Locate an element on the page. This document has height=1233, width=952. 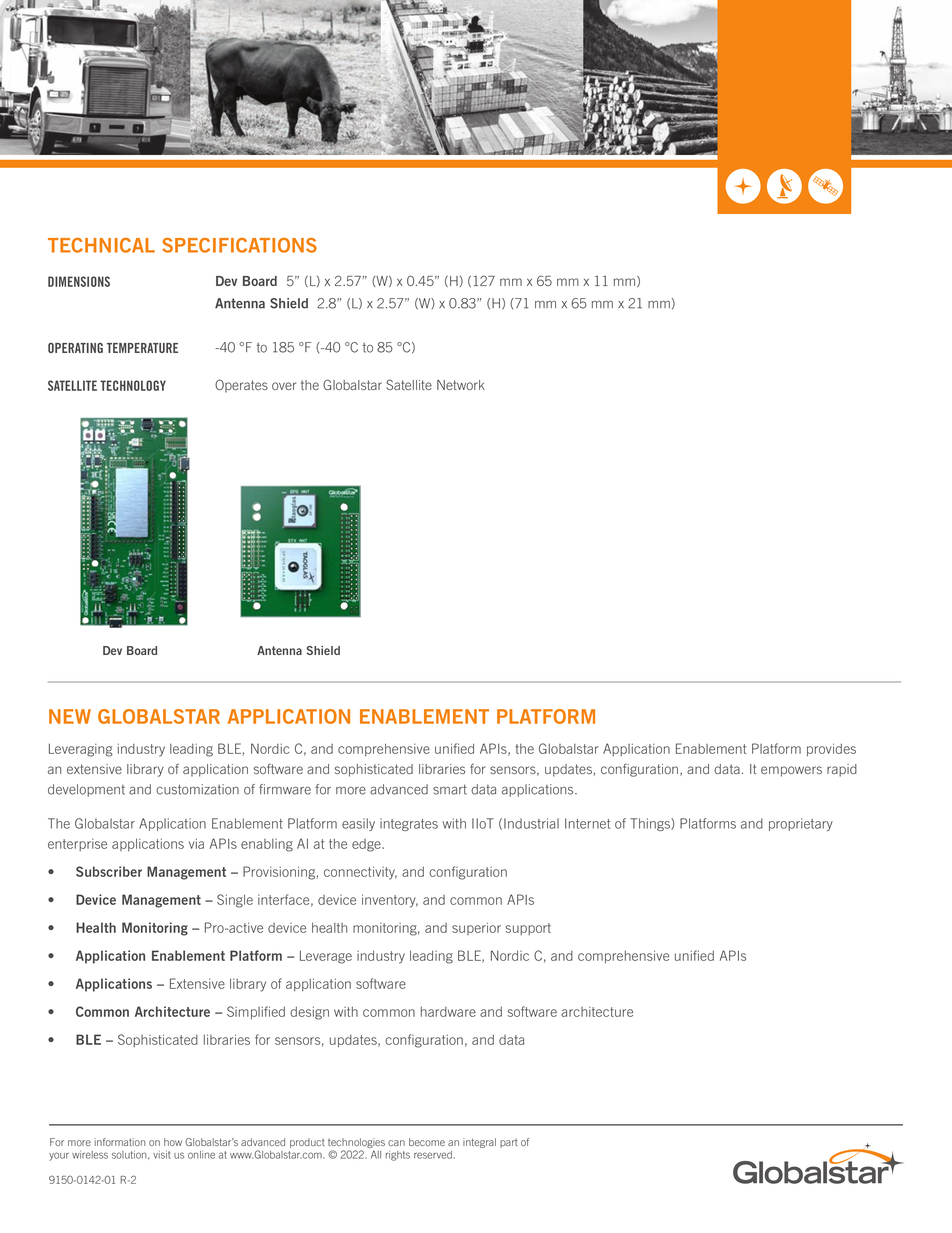
TECHNICAL is located at coordinates (101, 245).
